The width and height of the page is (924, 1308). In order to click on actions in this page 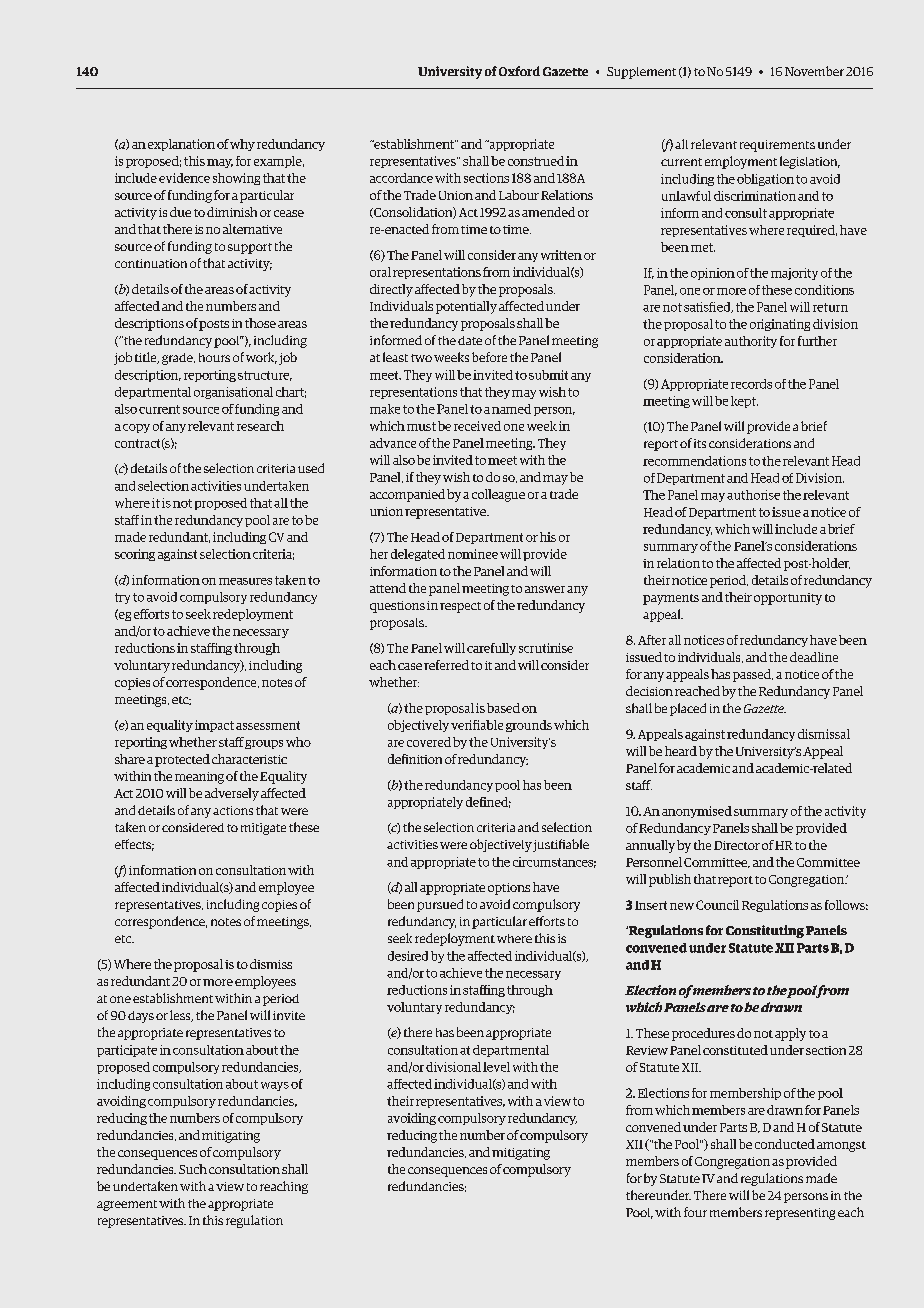, I will do `click(233, 810)`.
